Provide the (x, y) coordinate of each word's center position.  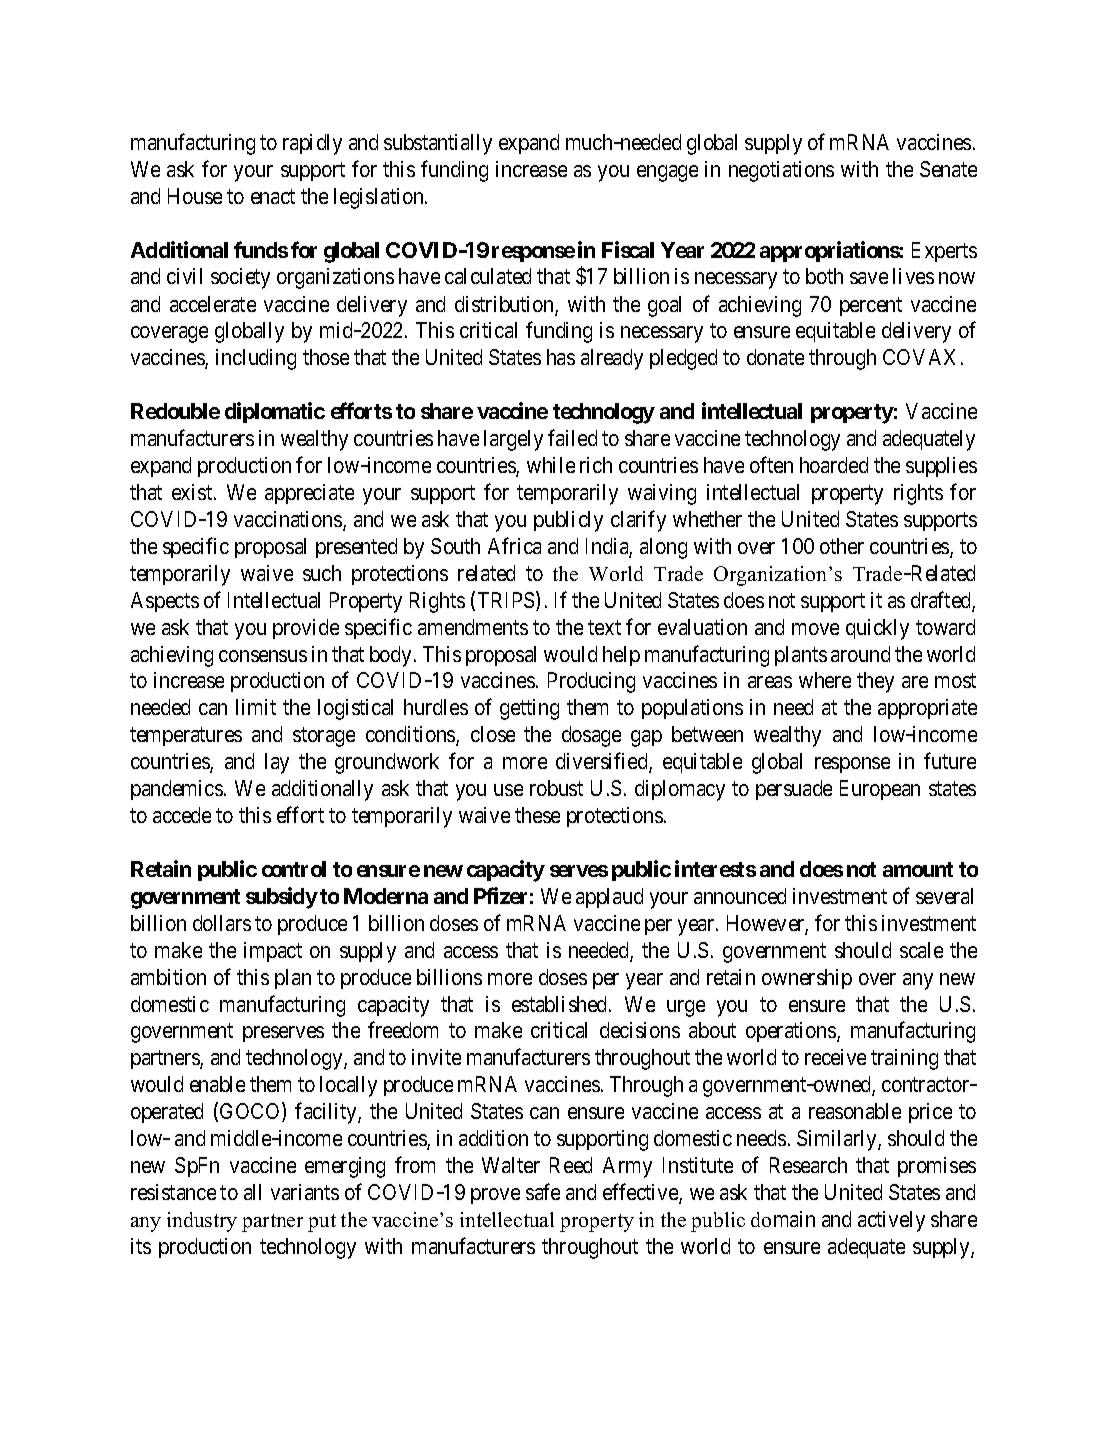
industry (202, 1222)
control (294, 869)
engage (667, 173)
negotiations (781, 171)
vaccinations (289, 520)
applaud (609, 898)
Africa (514, 545)
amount (918, 869)
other (842, 546)
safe (543, 1191)
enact (273, 196)
